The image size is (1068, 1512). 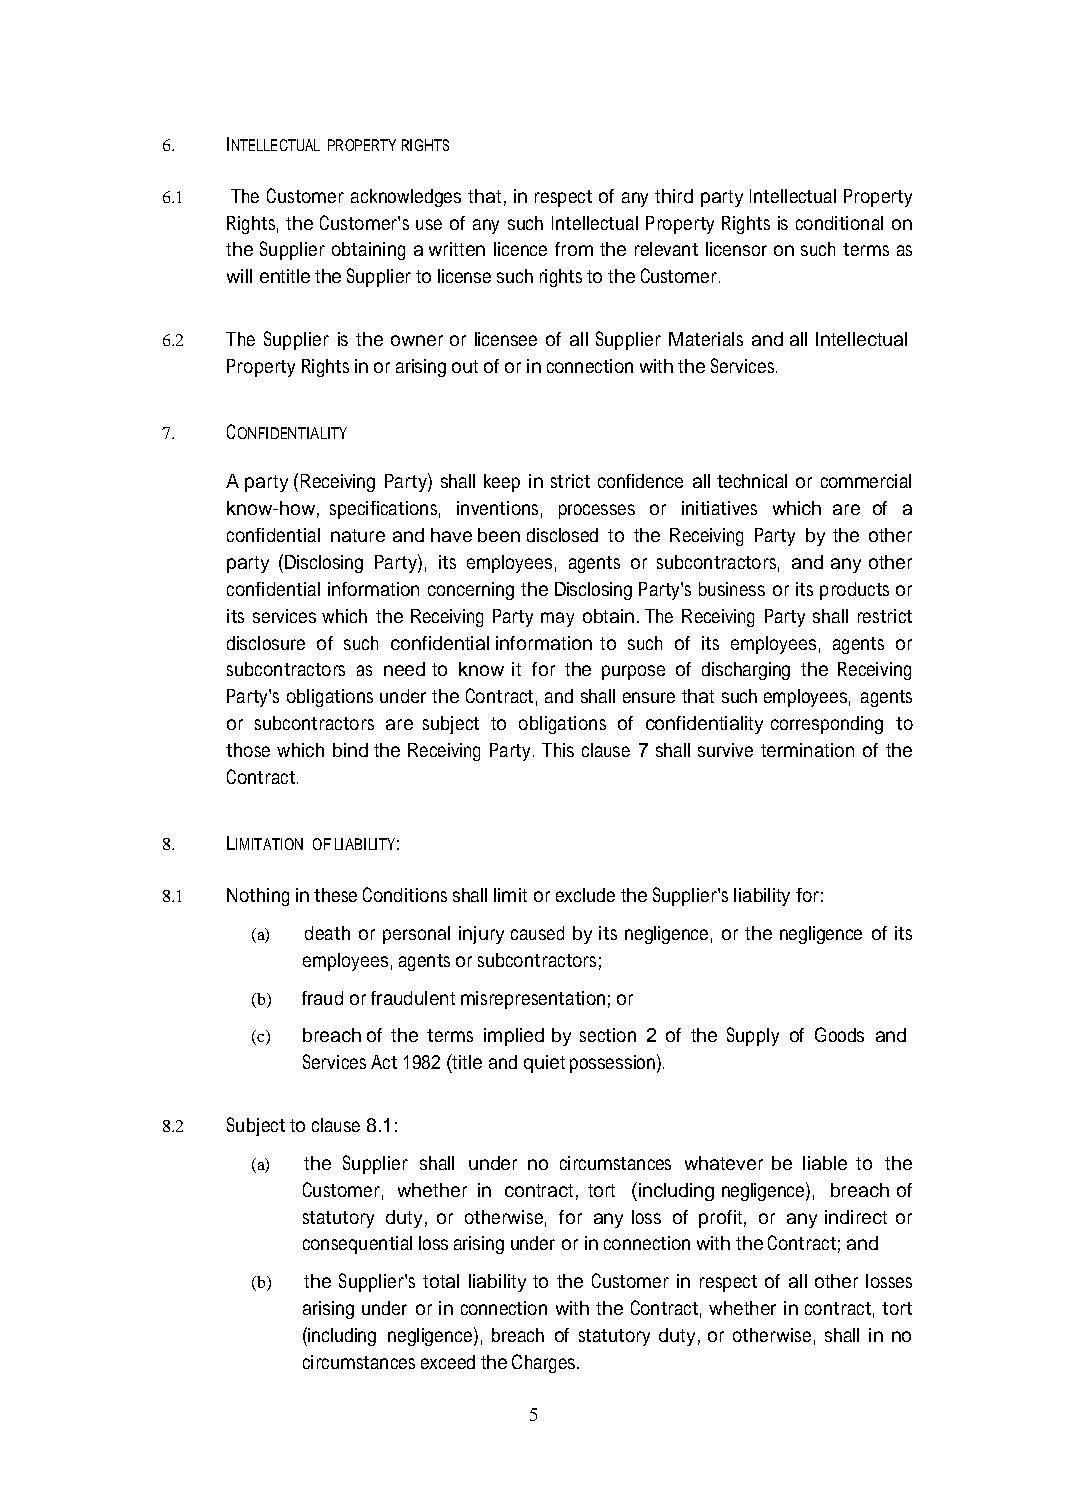 What do you see at coordinates (239, 276) in the document?
I see `will` at bounding box center [239, 276].
